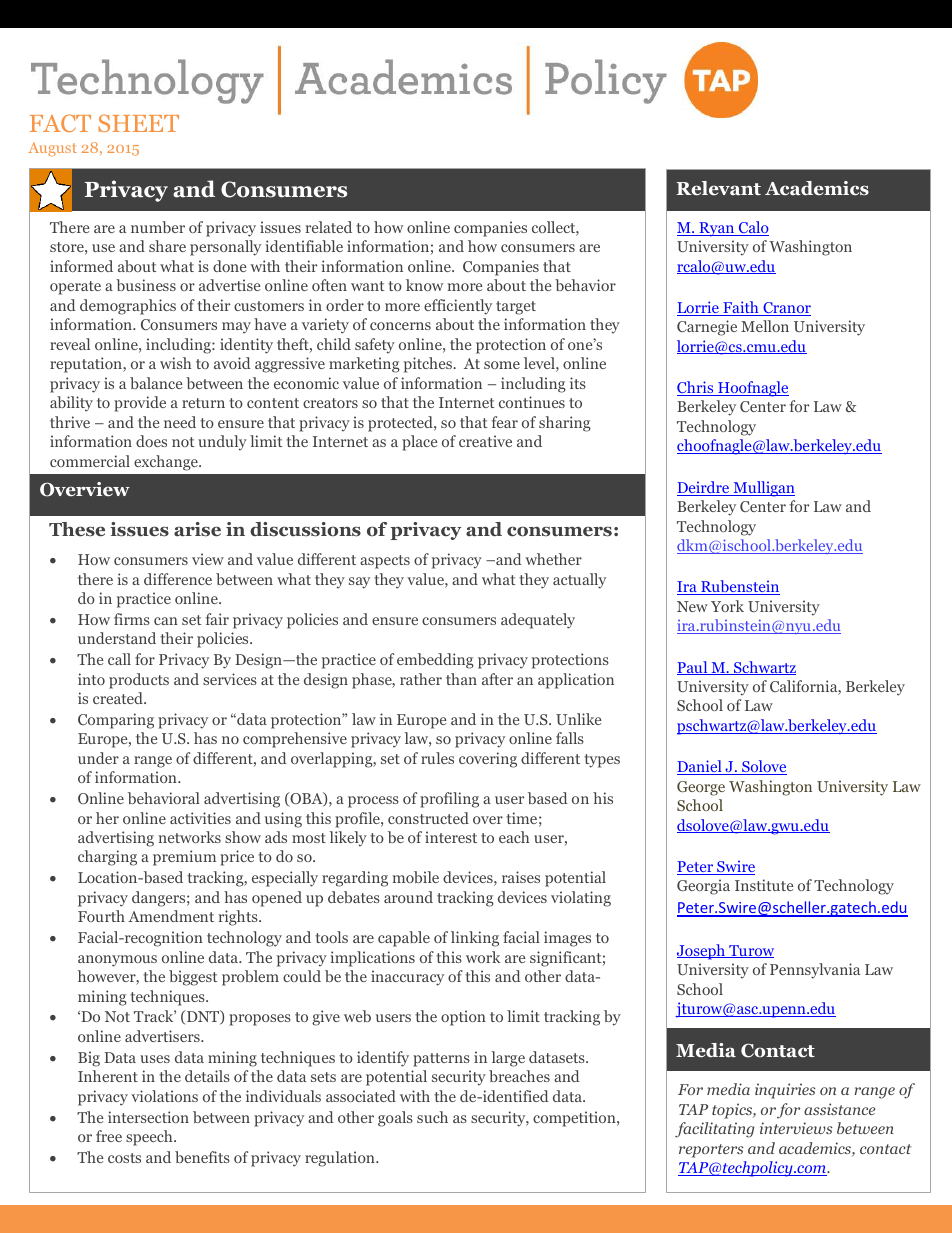  What do you see at coordinates (475, 939) in the image?
I see `linking` at bounding box center [475, 939].
